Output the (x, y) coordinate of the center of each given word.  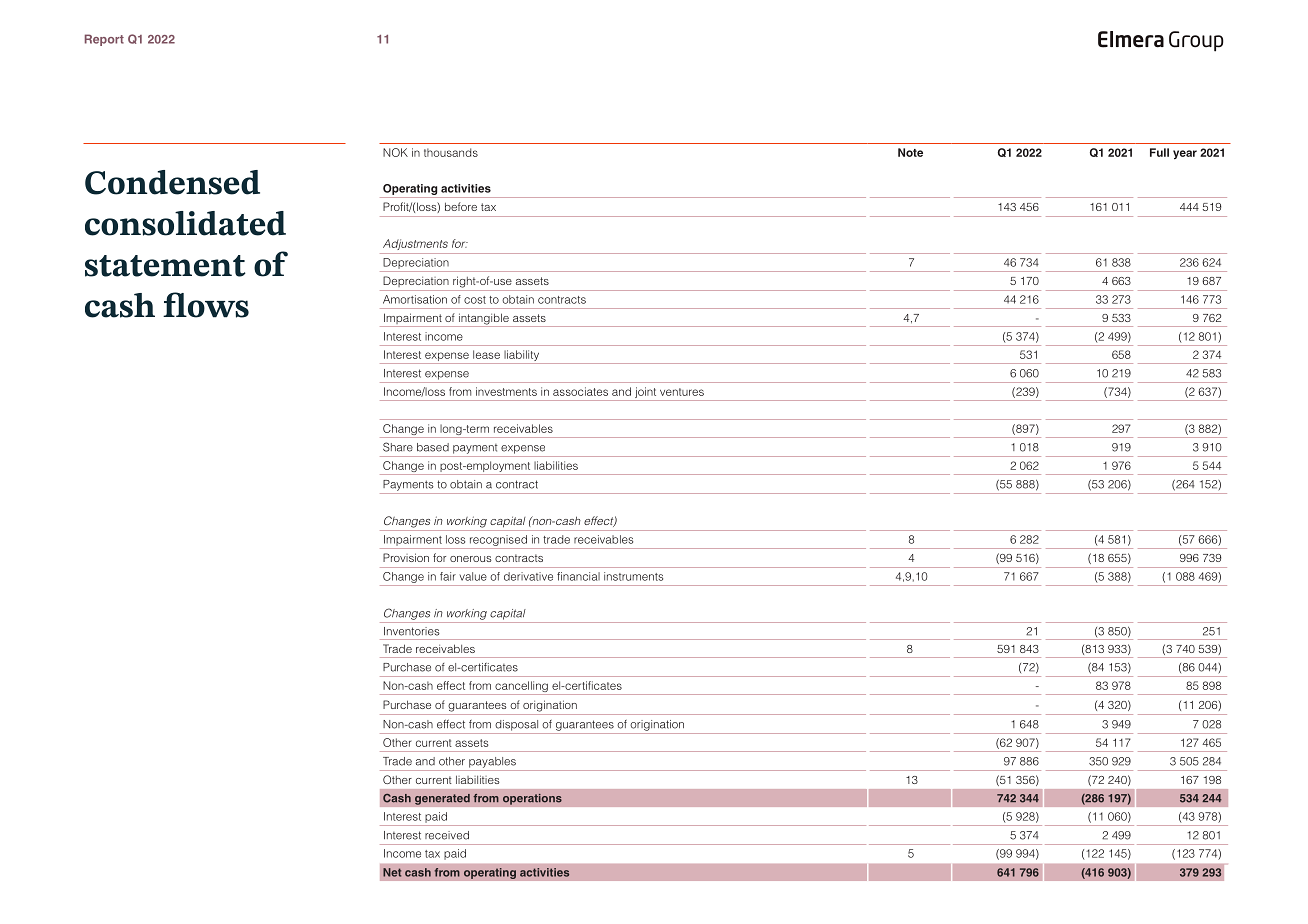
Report (104, 40)
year (1185, 155)
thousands (451, 152)
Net (392, 872)
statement (165, 266)
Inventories (411, 631)
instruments (633, 576)
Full (1159, 152)
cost (475, 300)
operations (532, 799)
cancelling (521, 688)
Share (398, 447)
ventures (682, 392)
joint (646, 394)
